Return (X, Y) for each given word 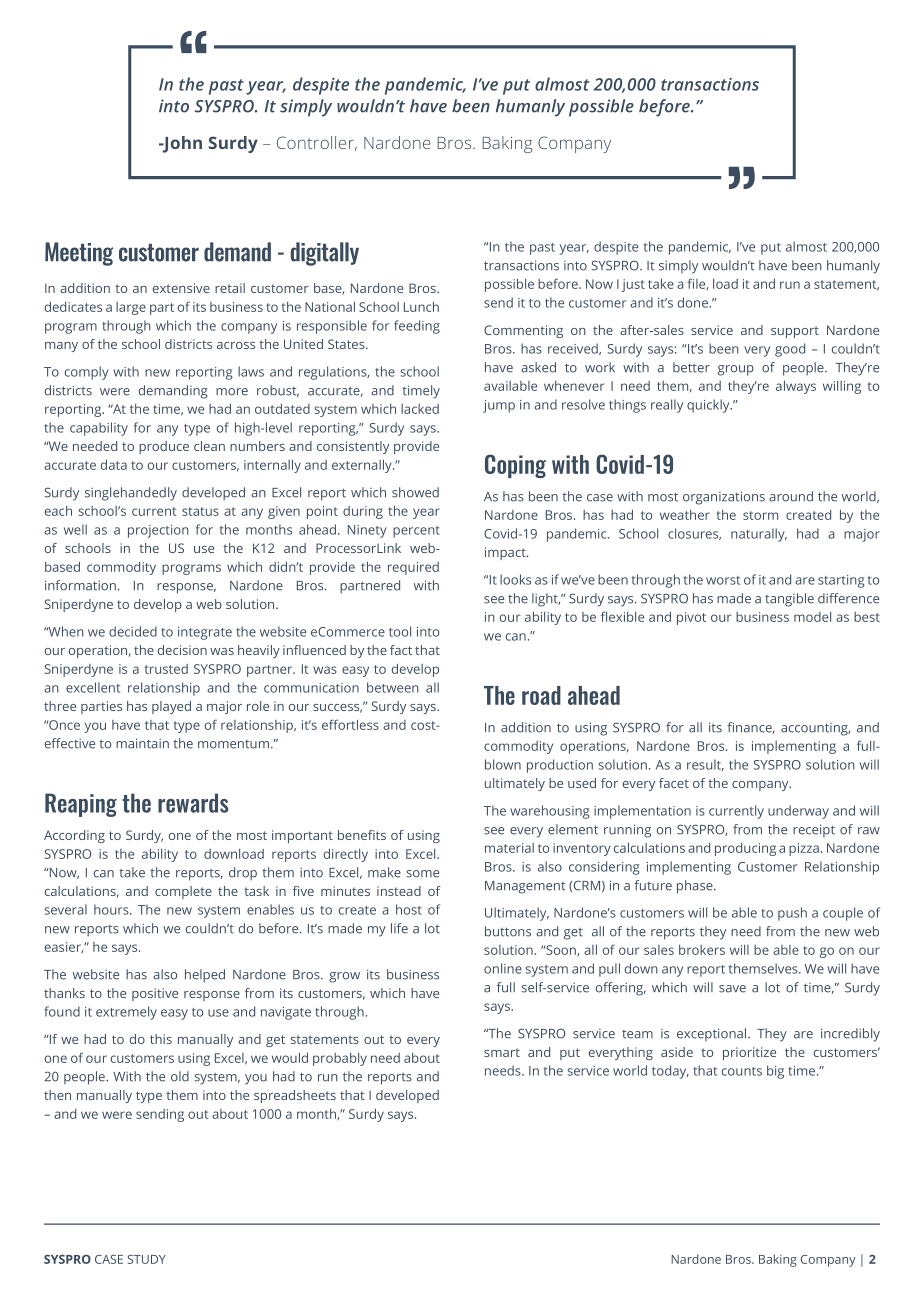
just (633, 285)
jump (499, 406)
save (732, 989)
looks (515, 579)
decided (133, 631)
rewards (193, 803)
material (509, 848)
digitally (324, 254)
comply (87, 373)
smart (502, 1052)
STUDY (147, 1259)
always (796, 387)
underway (798, 812)
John (181, 144)
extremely (126, 1013)
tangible (789, 600)
